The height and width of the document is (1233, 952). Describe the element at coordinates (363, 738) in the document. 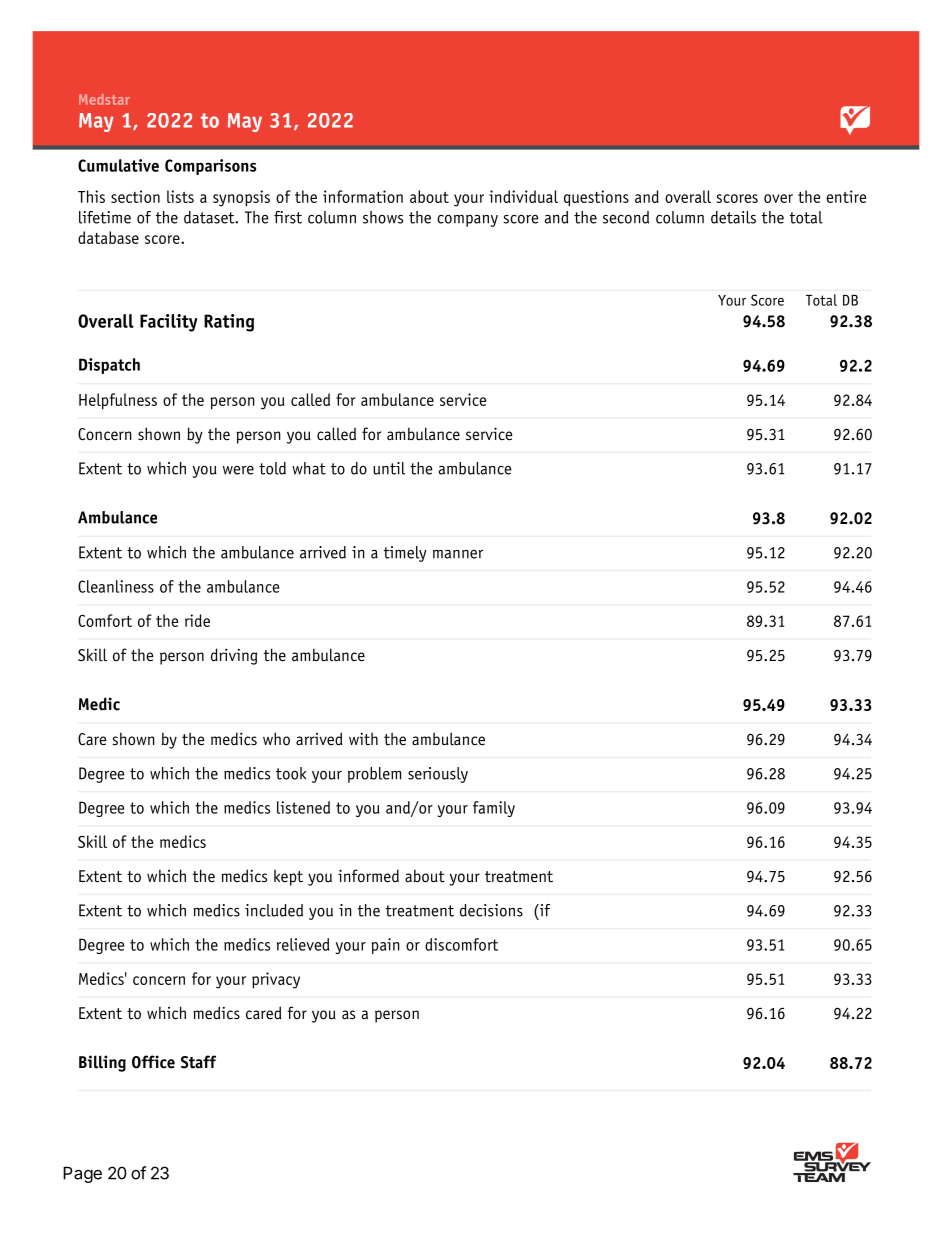

I see `with` at that location.
